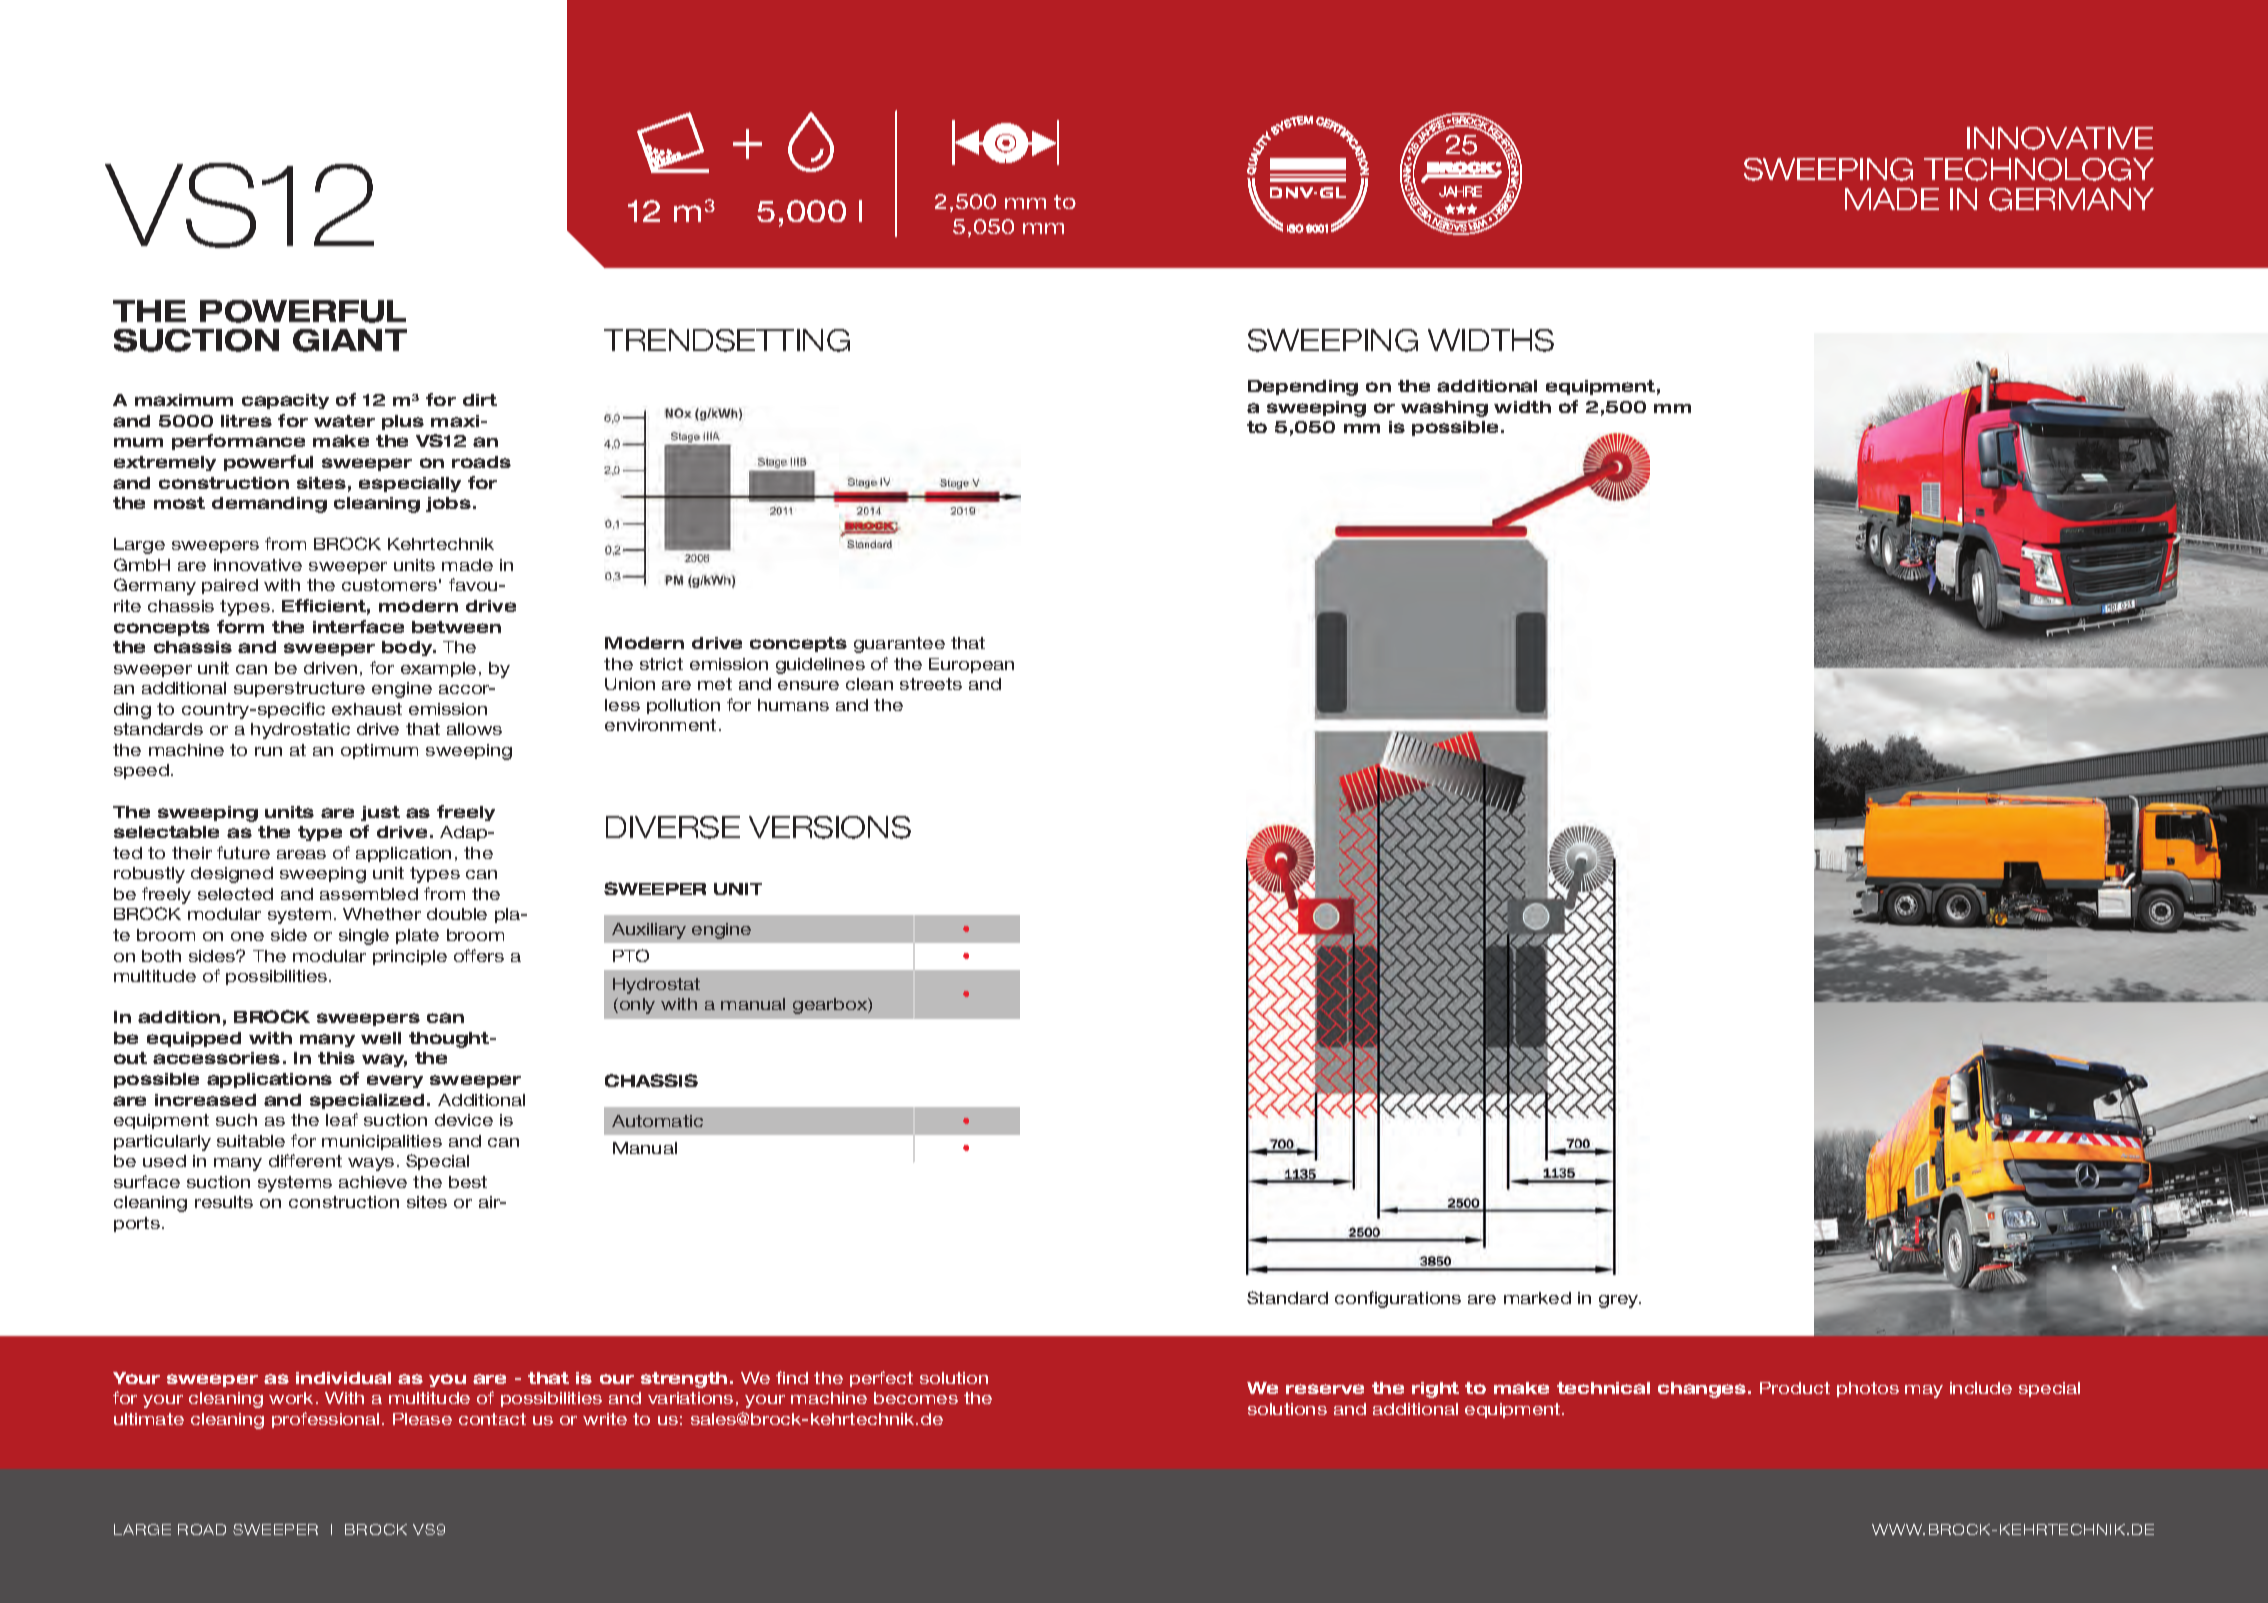  Describe the element at coordinates (395, 1081) in the image. I see `every` at that location.
